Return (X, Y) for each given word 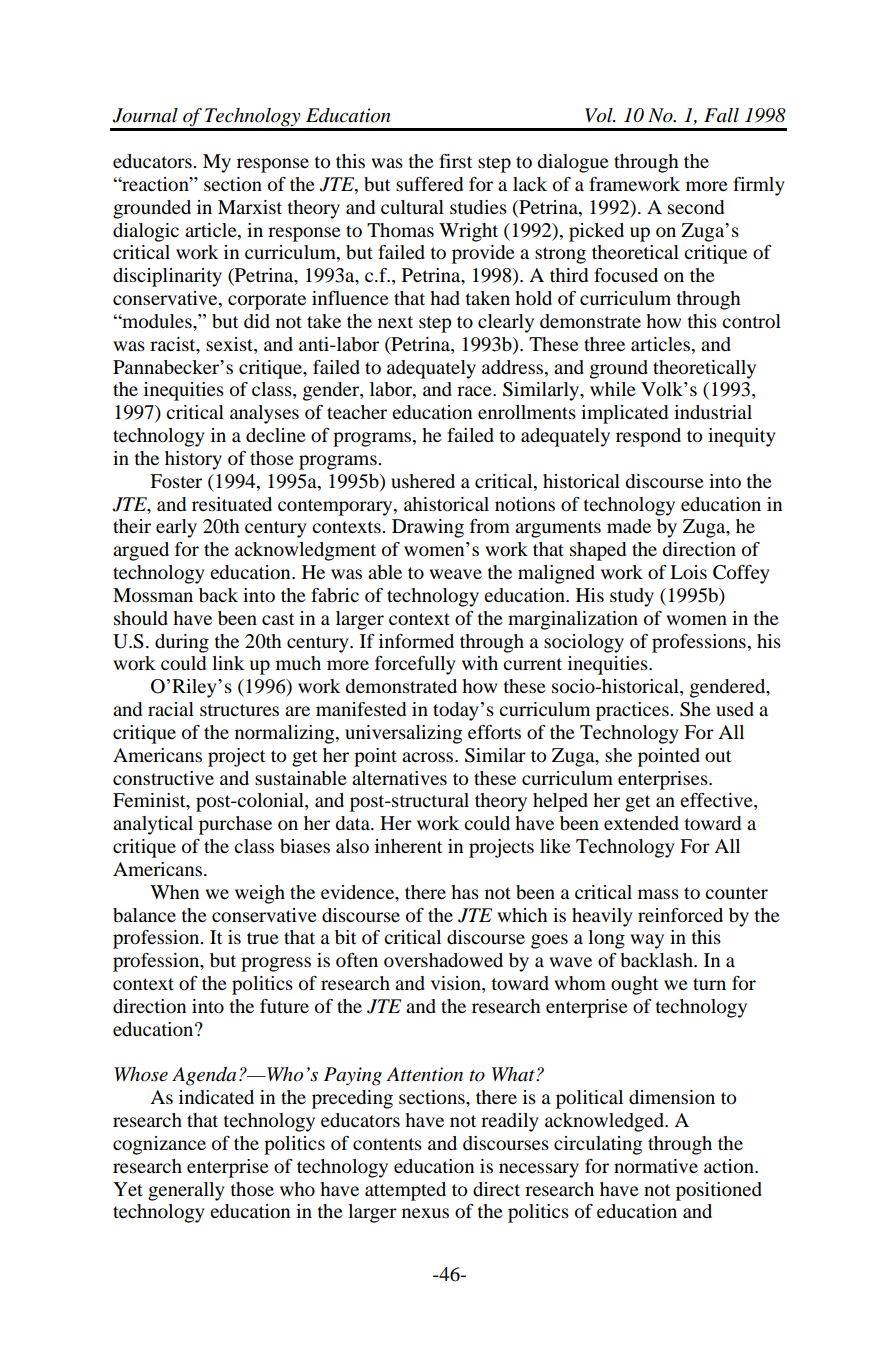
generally (186, 1191)
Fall (721, 115)
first (455, 161)
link (228, 663)
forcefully (415, 665)
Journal (145, 115)
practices (633, 711)
